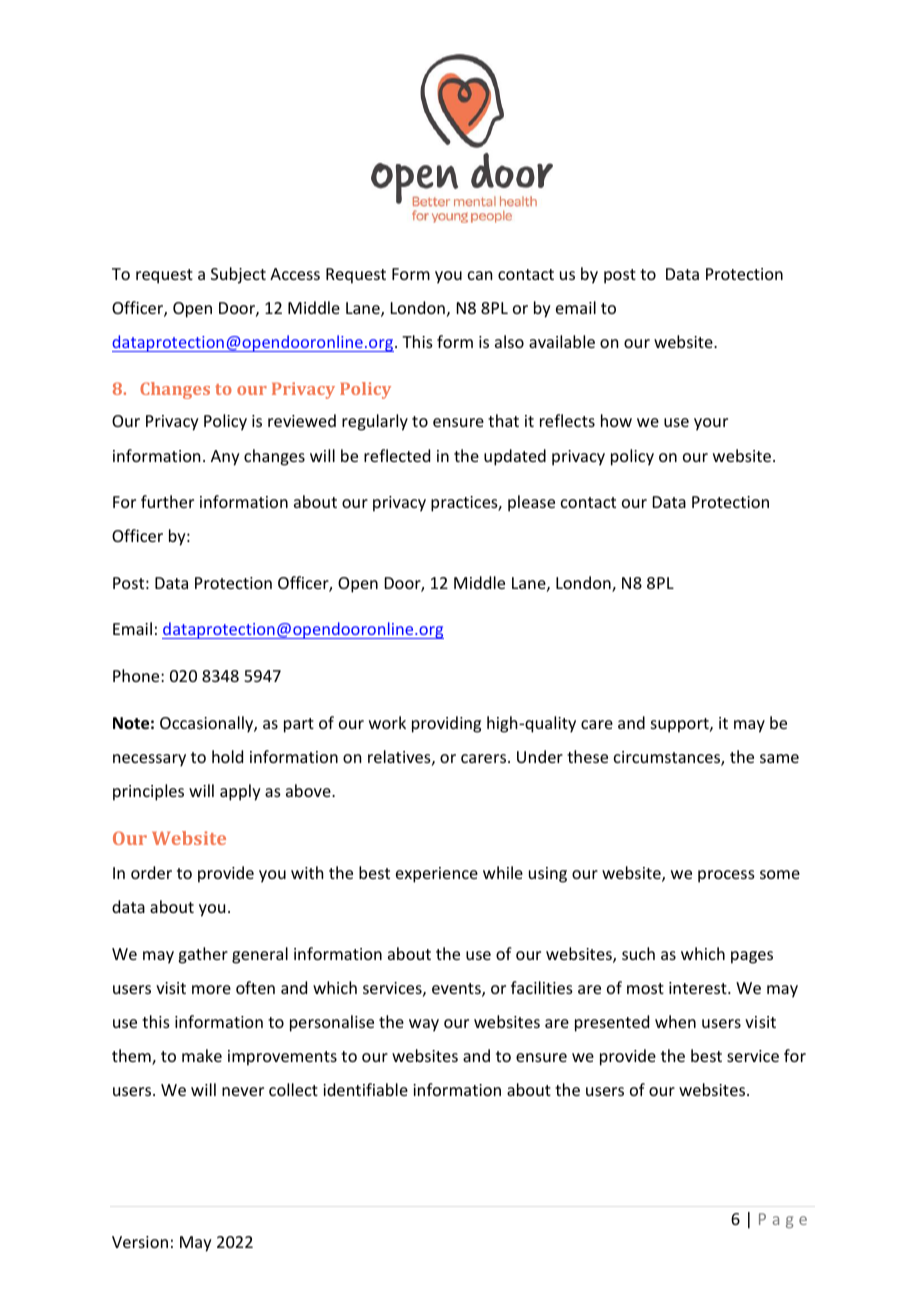 This screenshot has width=924, height=1308. What do you see at coordinates (480, 275) in the screenshot?
I see `can` at bounding box center [480, 275].
